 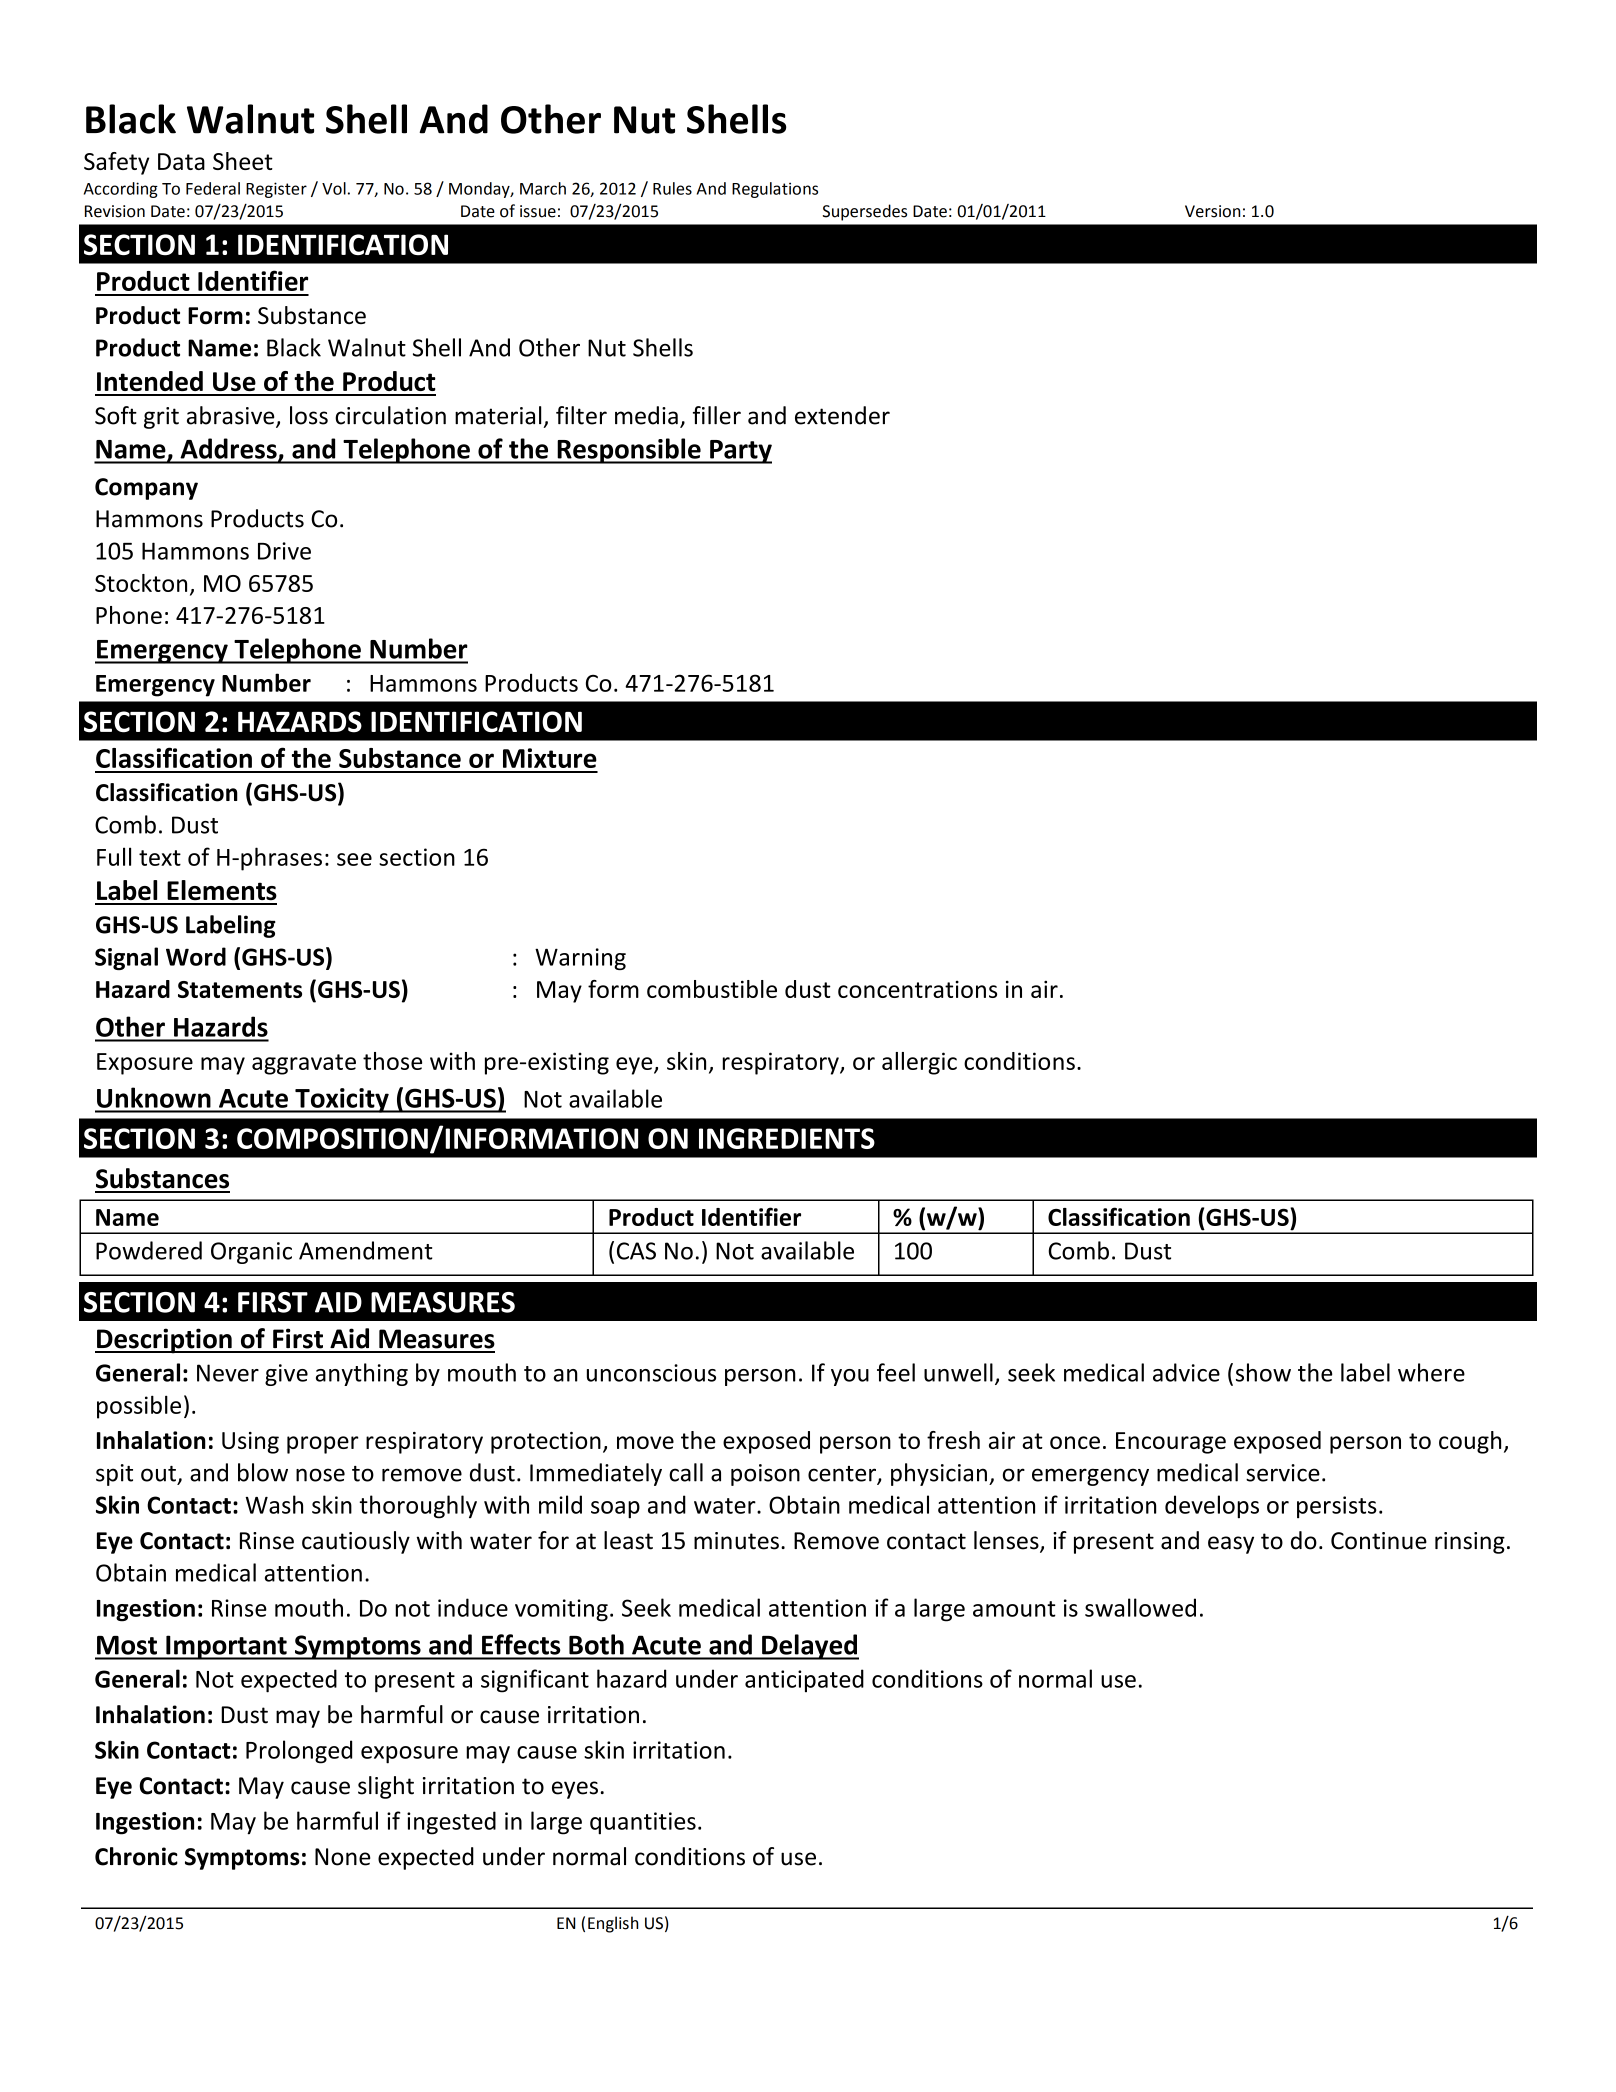 I want to click on None, so click(x=342, y=1857).
